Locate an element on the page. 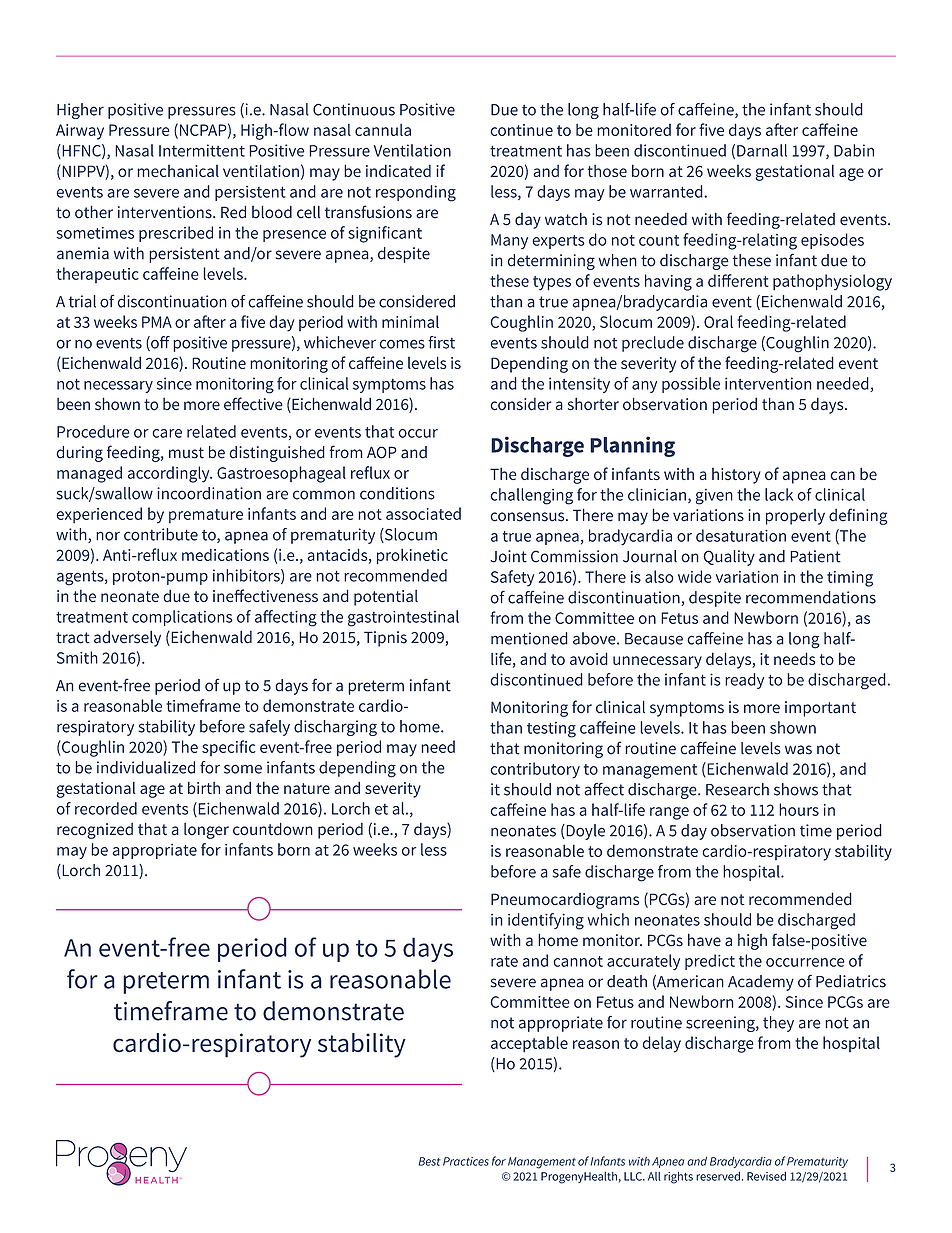 Image resolution: width=952 pixels, height=1233 pixels. Best is located at coordinates (430, 1161).
